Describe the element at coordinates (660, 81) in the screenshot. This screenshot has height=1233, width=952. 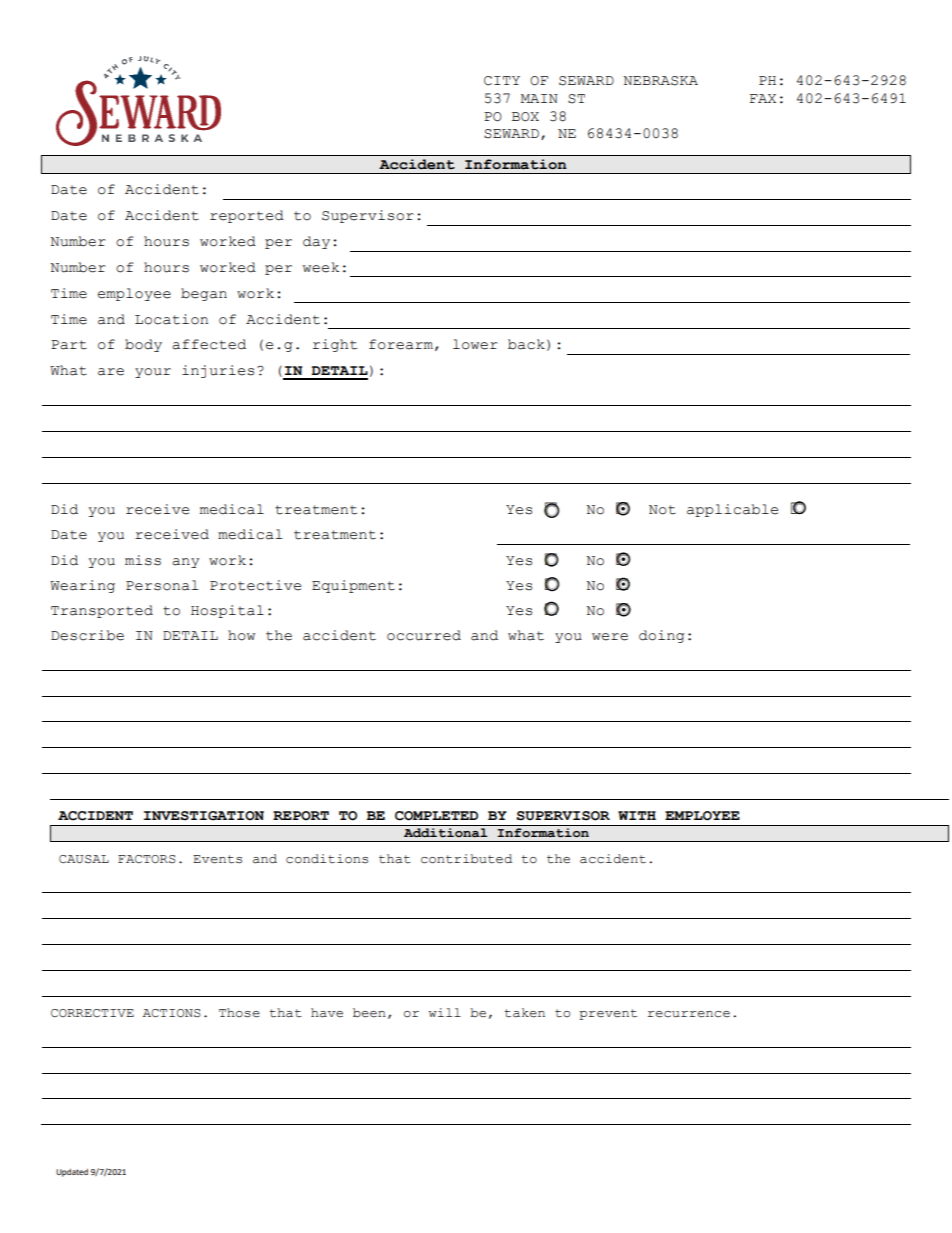
I see `NEBRASKA` at that location.
